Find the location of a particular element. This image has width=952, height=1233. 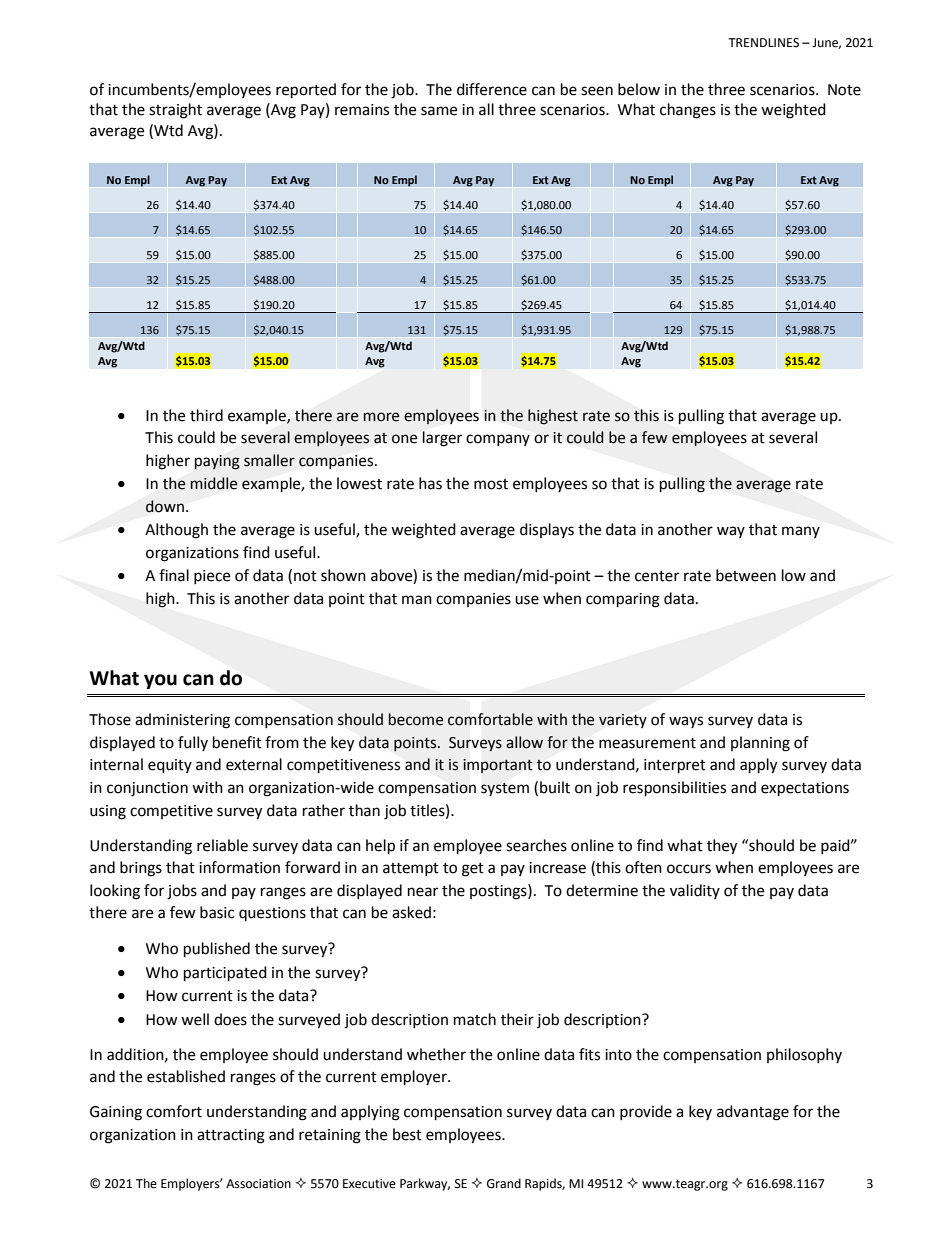

same is located at coordinates (439, 111).
